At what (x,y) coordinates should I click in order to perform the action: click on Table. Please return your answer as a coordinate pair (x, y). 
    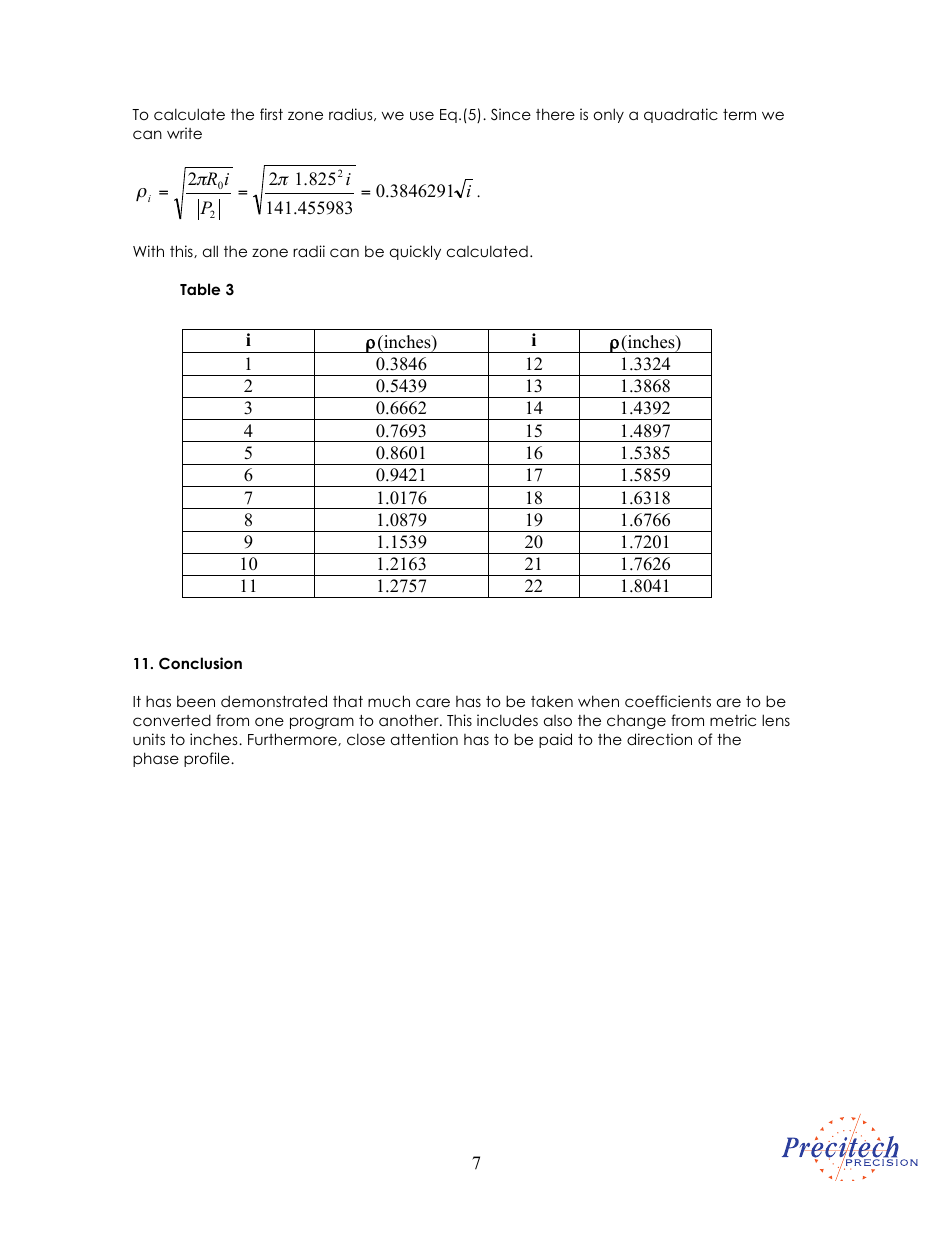
    Looking at the image, I should click on (200, 289).
